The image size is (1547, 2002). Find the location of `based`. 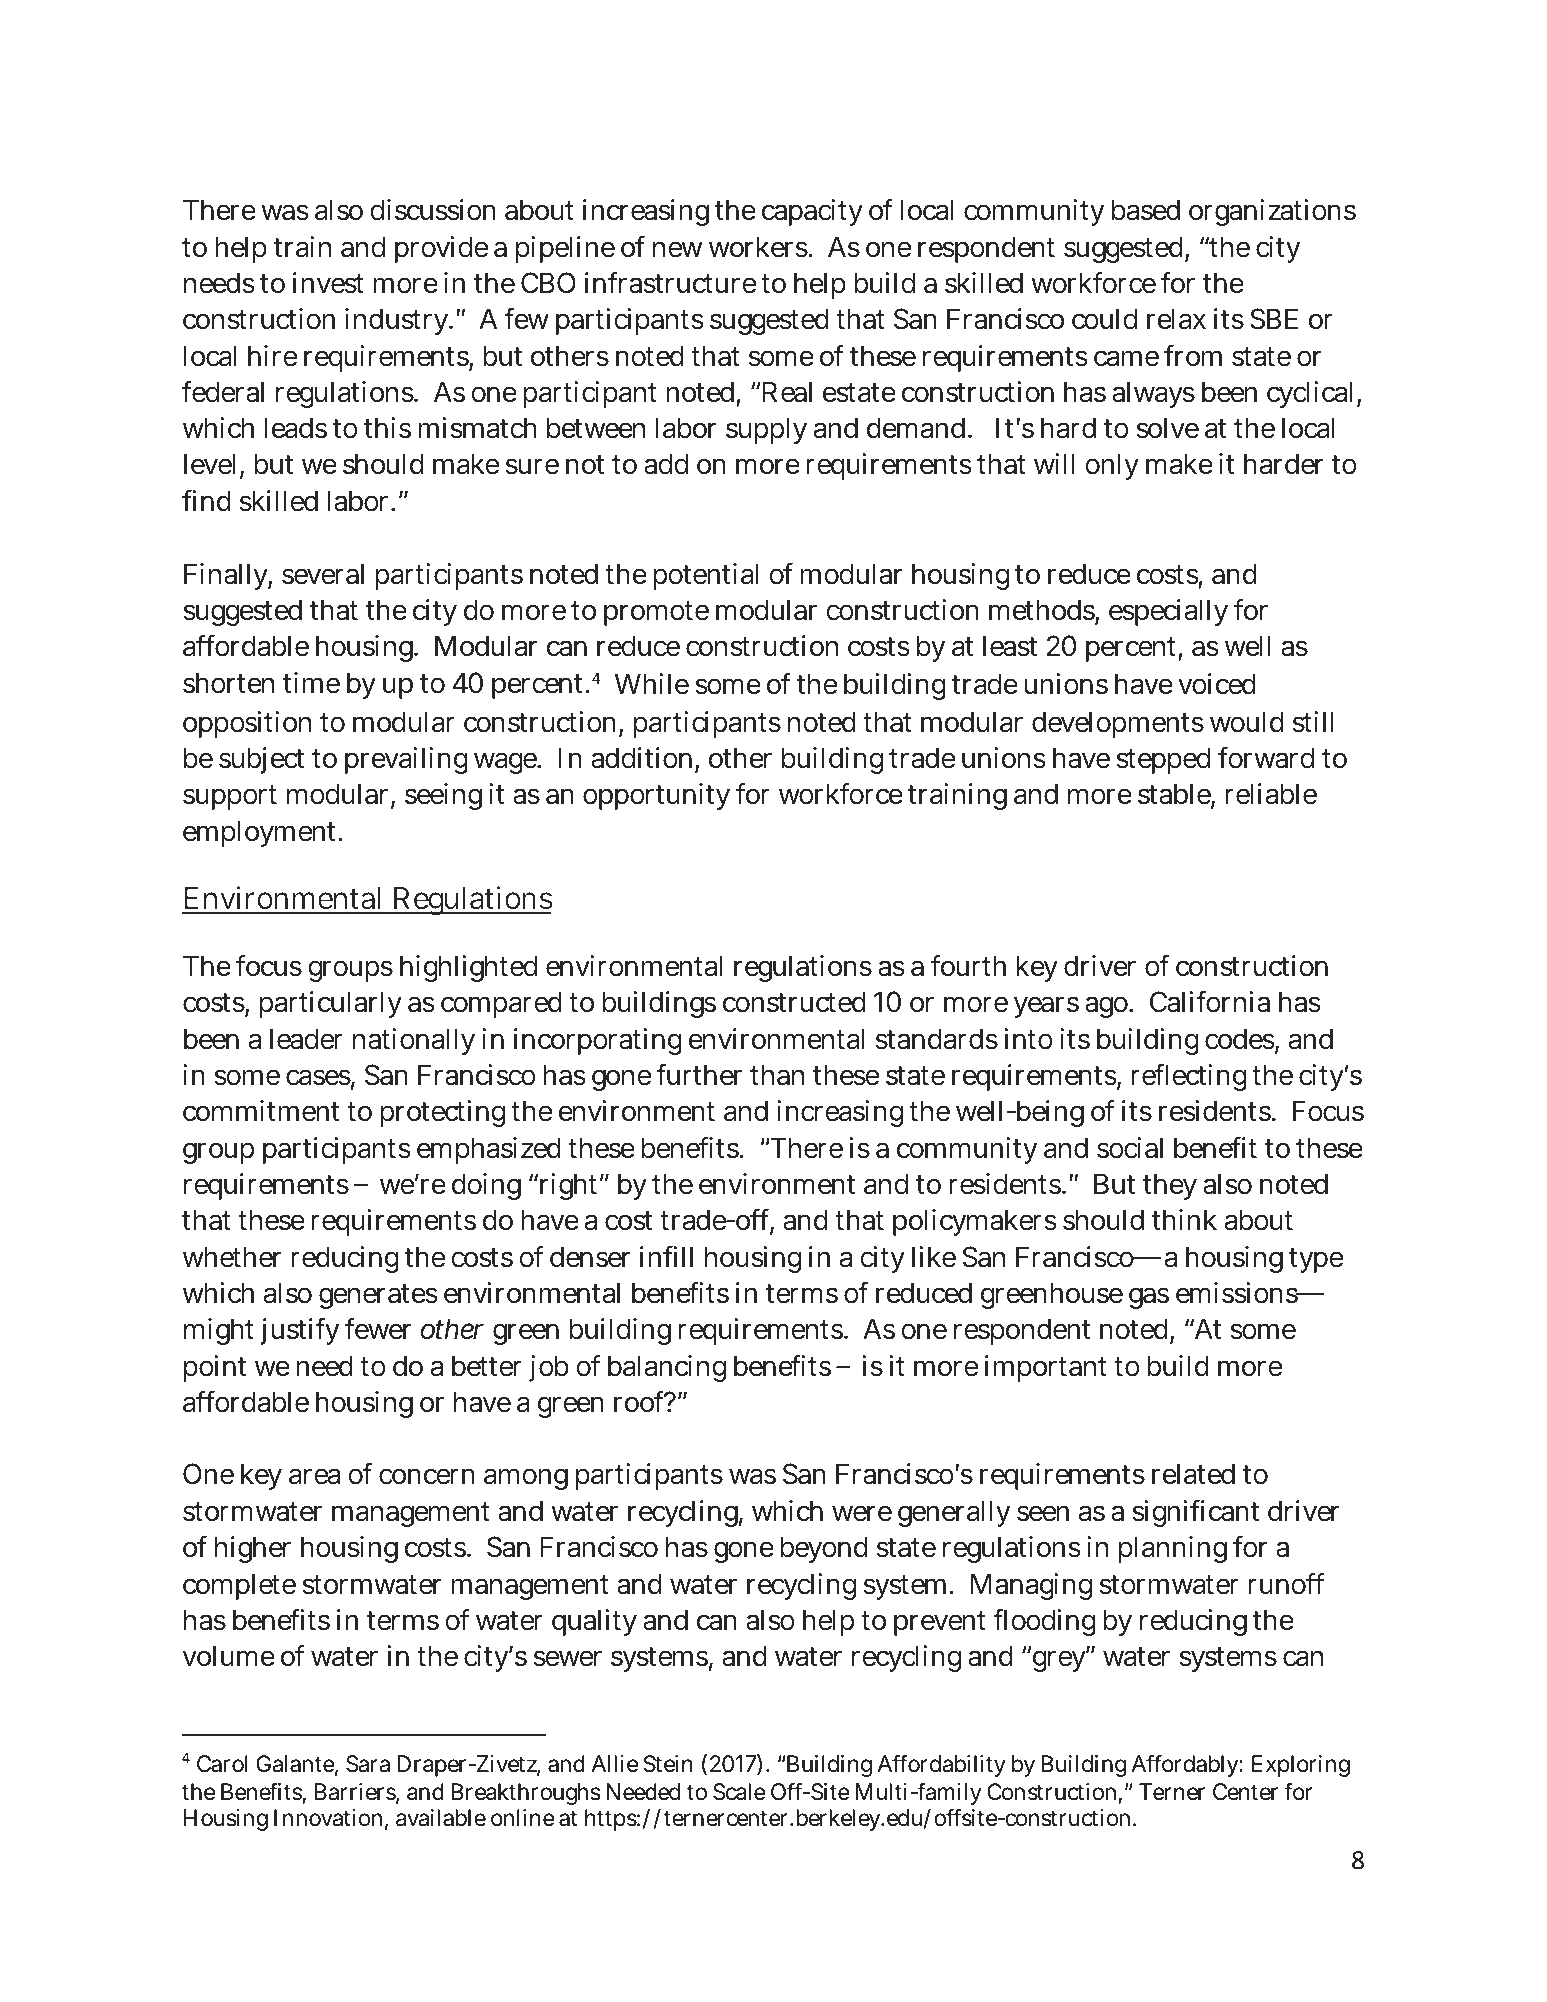

based is located at coordinates (1146, 210).
